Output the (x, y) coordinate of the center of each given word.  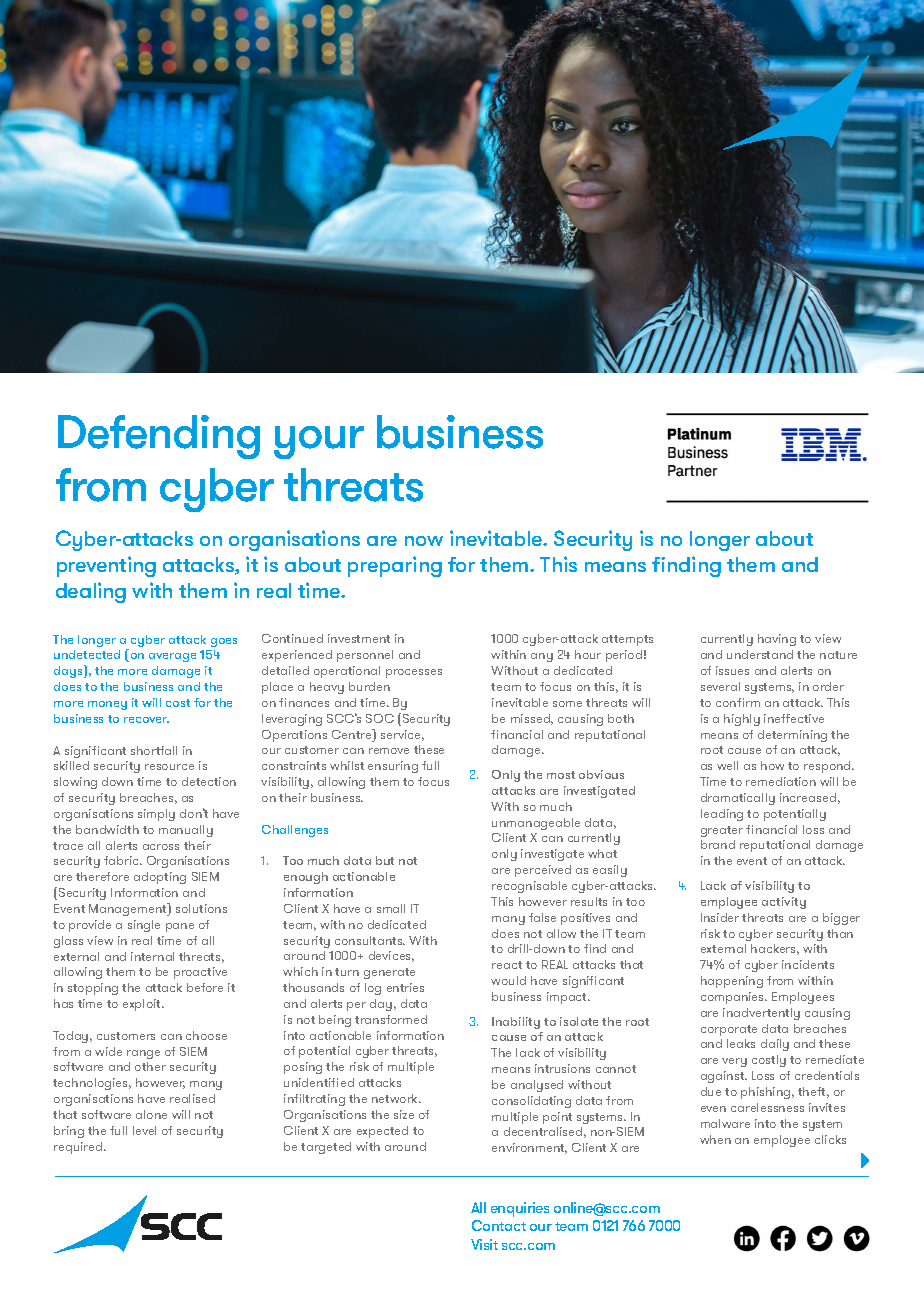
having (777, 640)
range (143, 1054)
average (172, 657)
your (319, 442)
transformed (391, 1019)
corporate (729, 1030)
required (79, 1148)
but (385, 860)
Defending (159, 437)
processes (414, 673)
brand (718, 844)
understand (760, 654)
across (161, 847)
